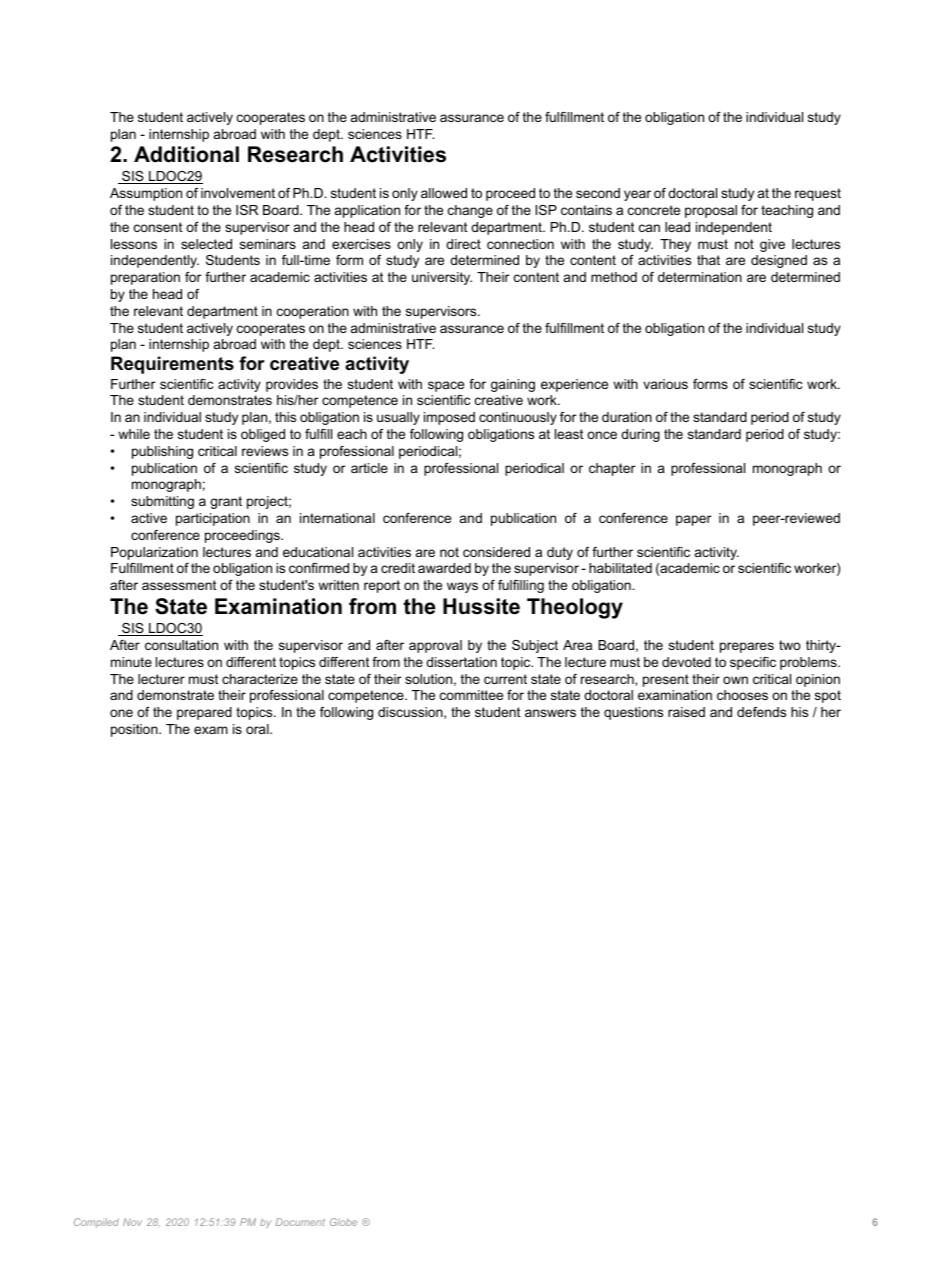  Describe the element at coordinates (449, 418) in the screenshot. I see `imposed` at that location.
